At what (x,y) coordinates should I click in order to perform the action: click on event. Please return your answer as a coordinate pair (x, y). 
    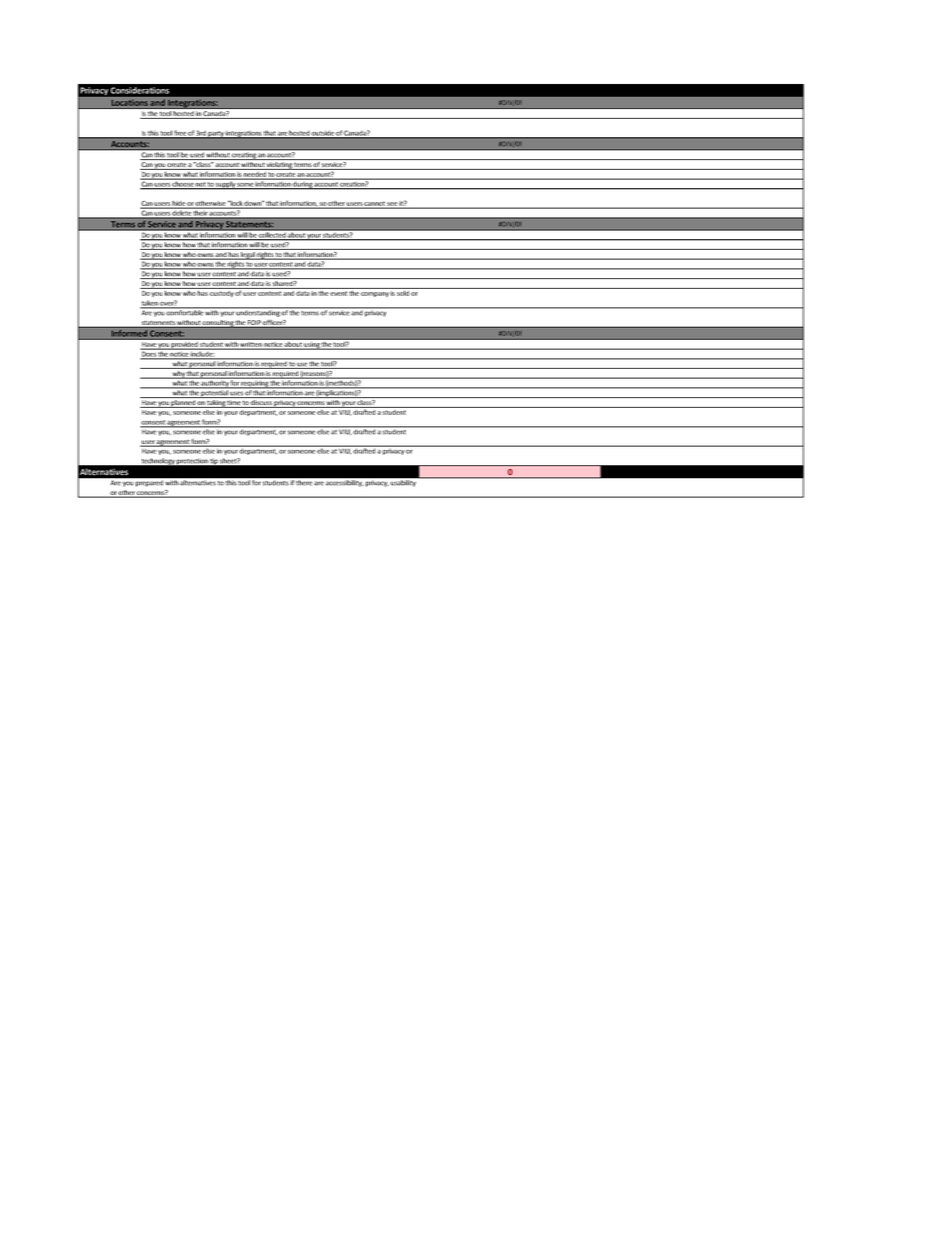
    Looking at the image, I should click on (338, 294).
